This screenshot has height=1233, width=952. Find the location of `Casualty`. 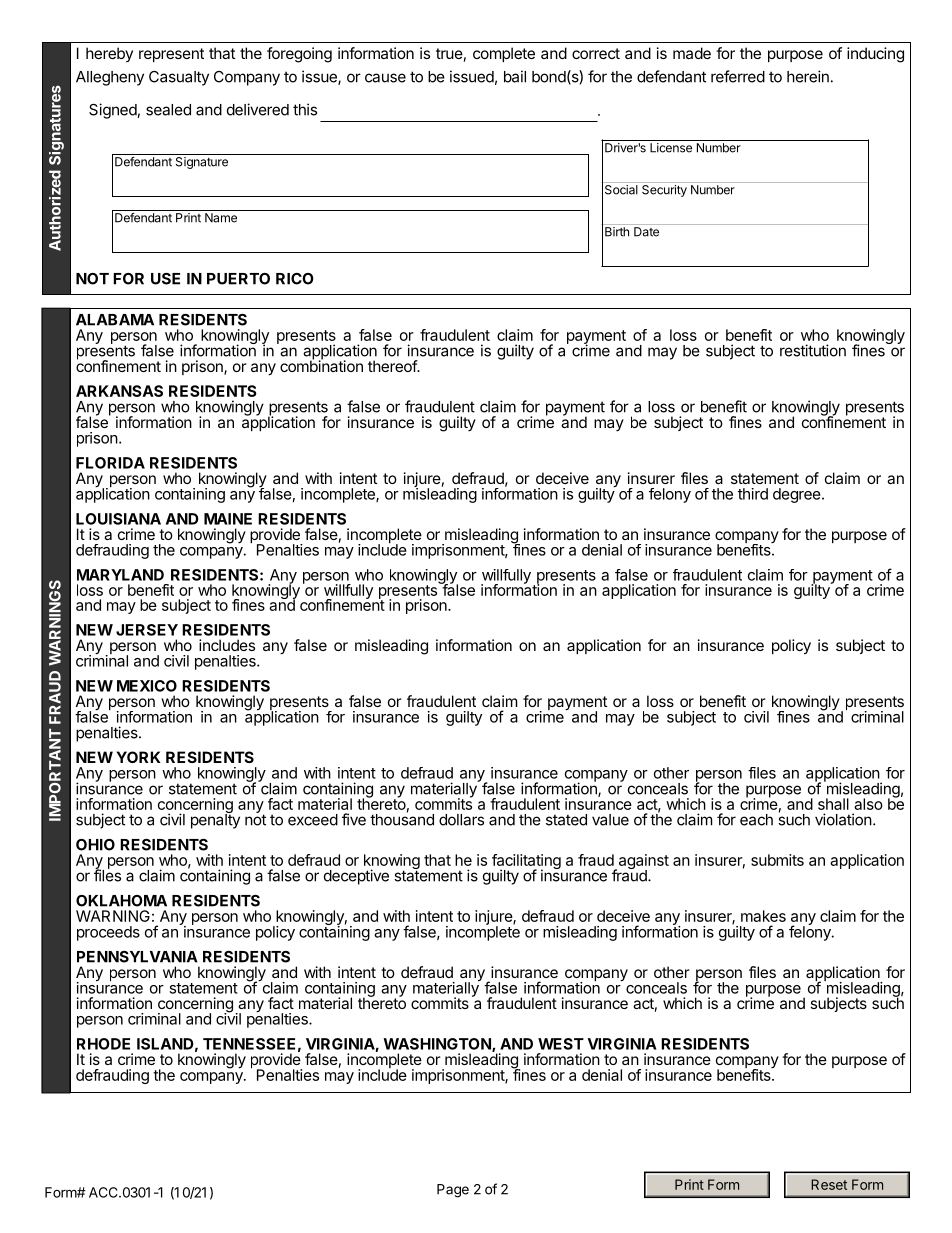

Casualty is located at coordinates (179, 78).
